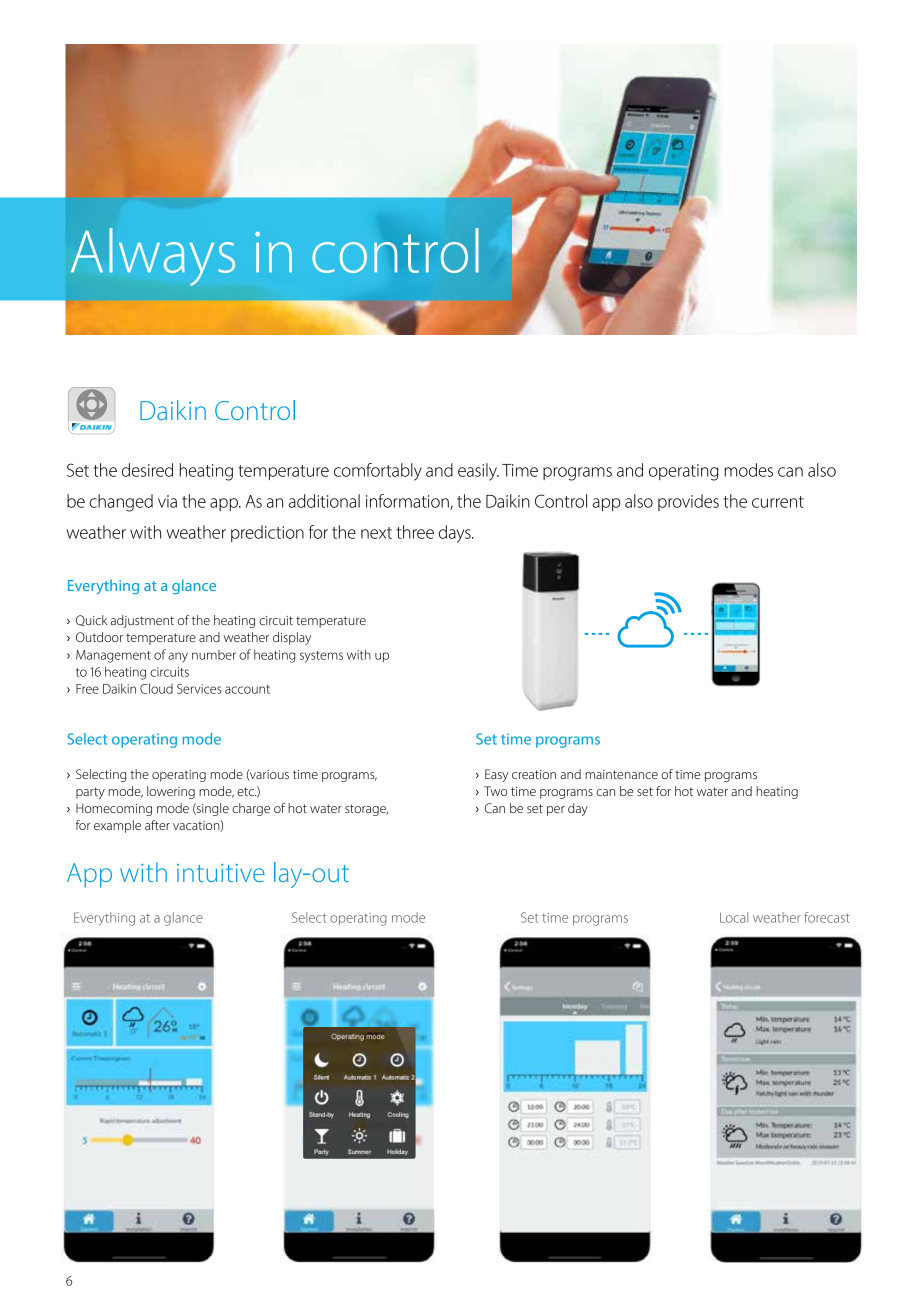 The width and height of the screenshot is (924, 1308). I want to click on Two, so click(496, 791).
